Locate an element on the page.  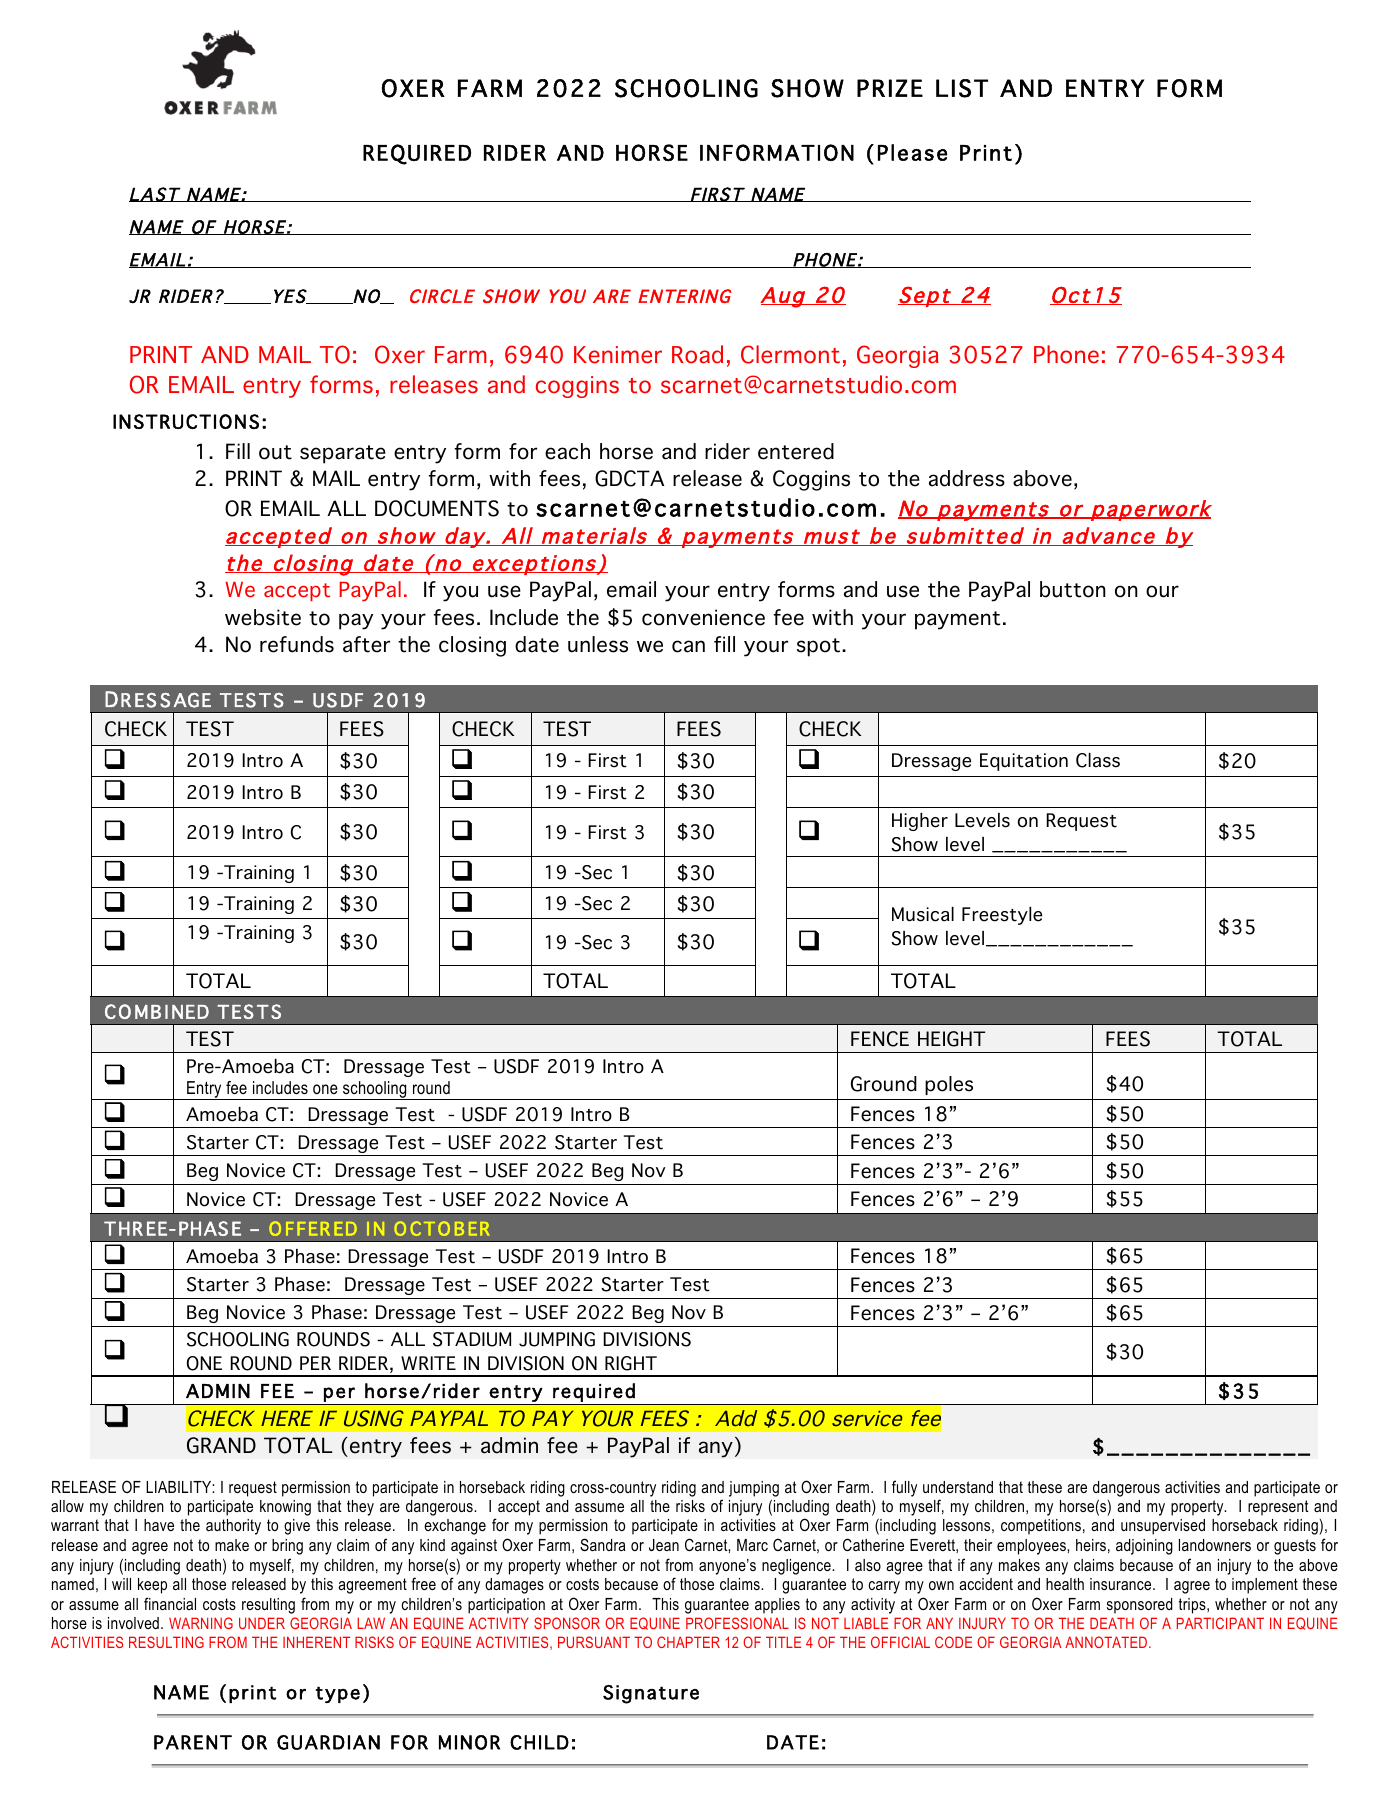
Road is located at coordinates (697, 354).
